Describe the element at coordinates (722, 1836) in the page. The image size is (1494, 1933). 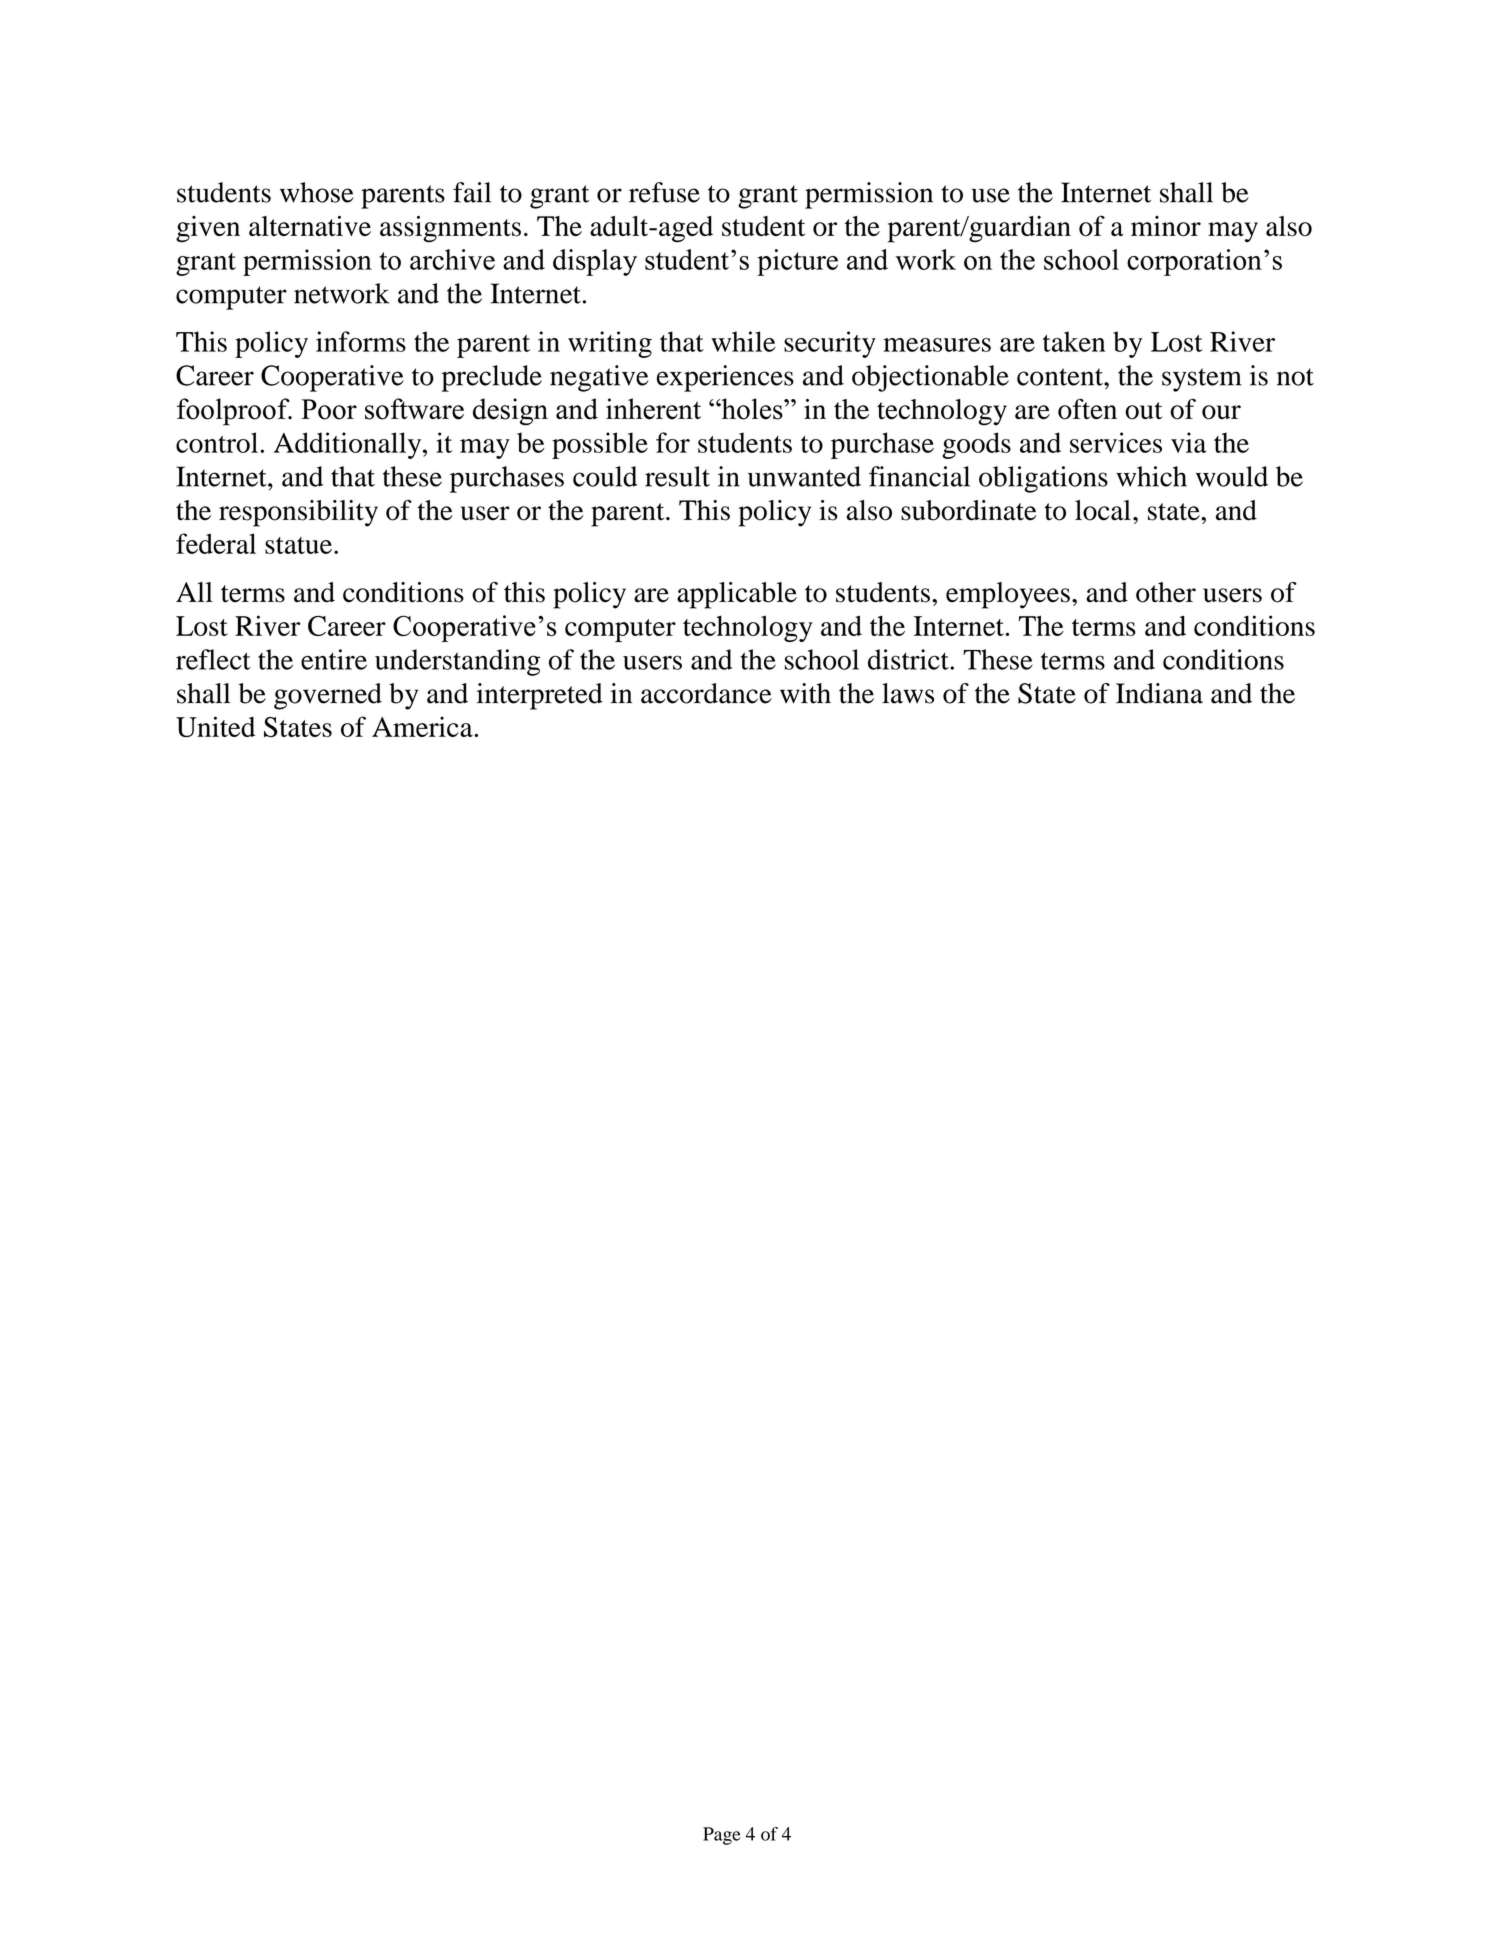
I see `Page` at that location.
